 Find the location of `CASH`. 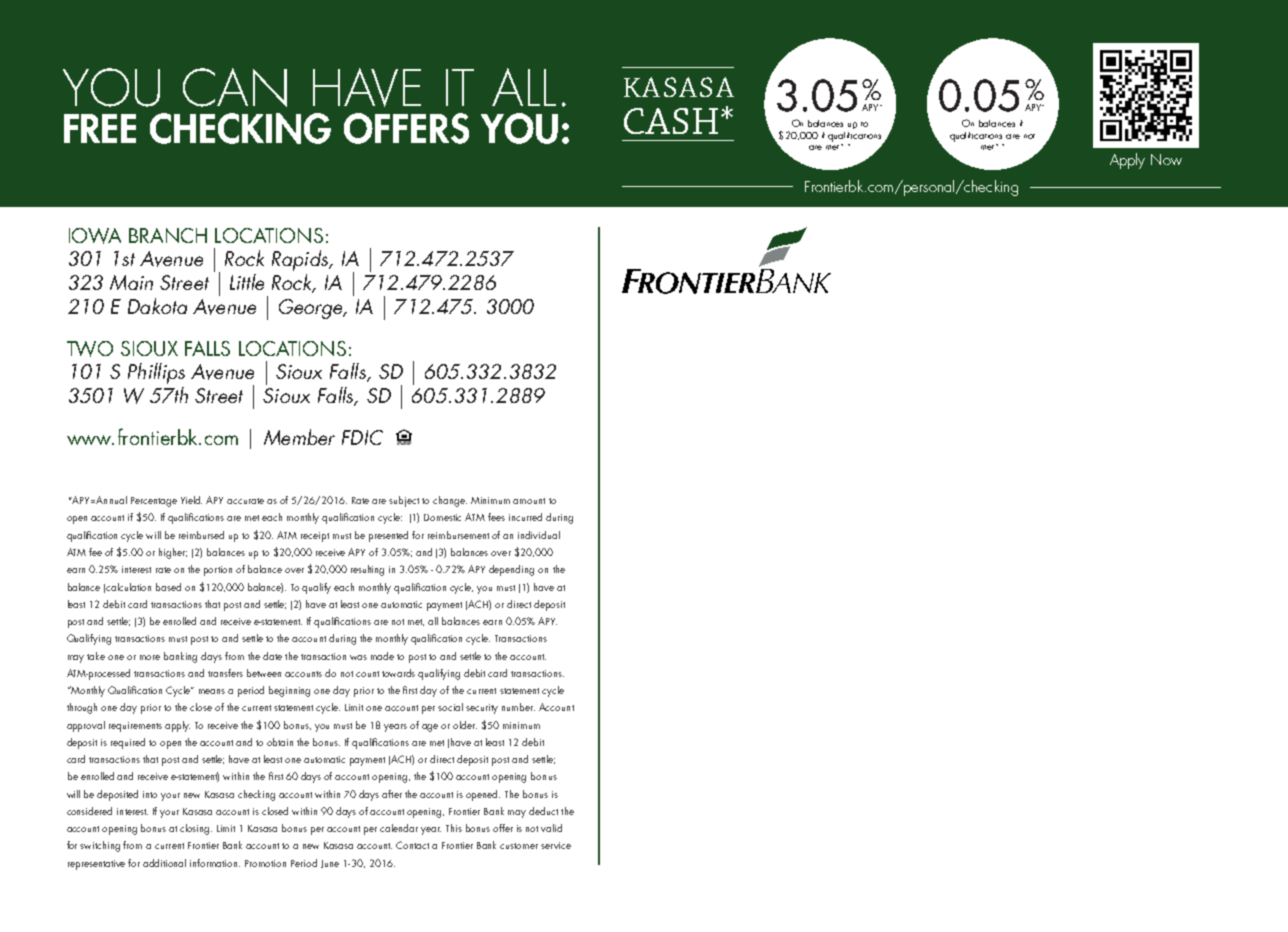

CASH is located at coordinates (671, 121).
